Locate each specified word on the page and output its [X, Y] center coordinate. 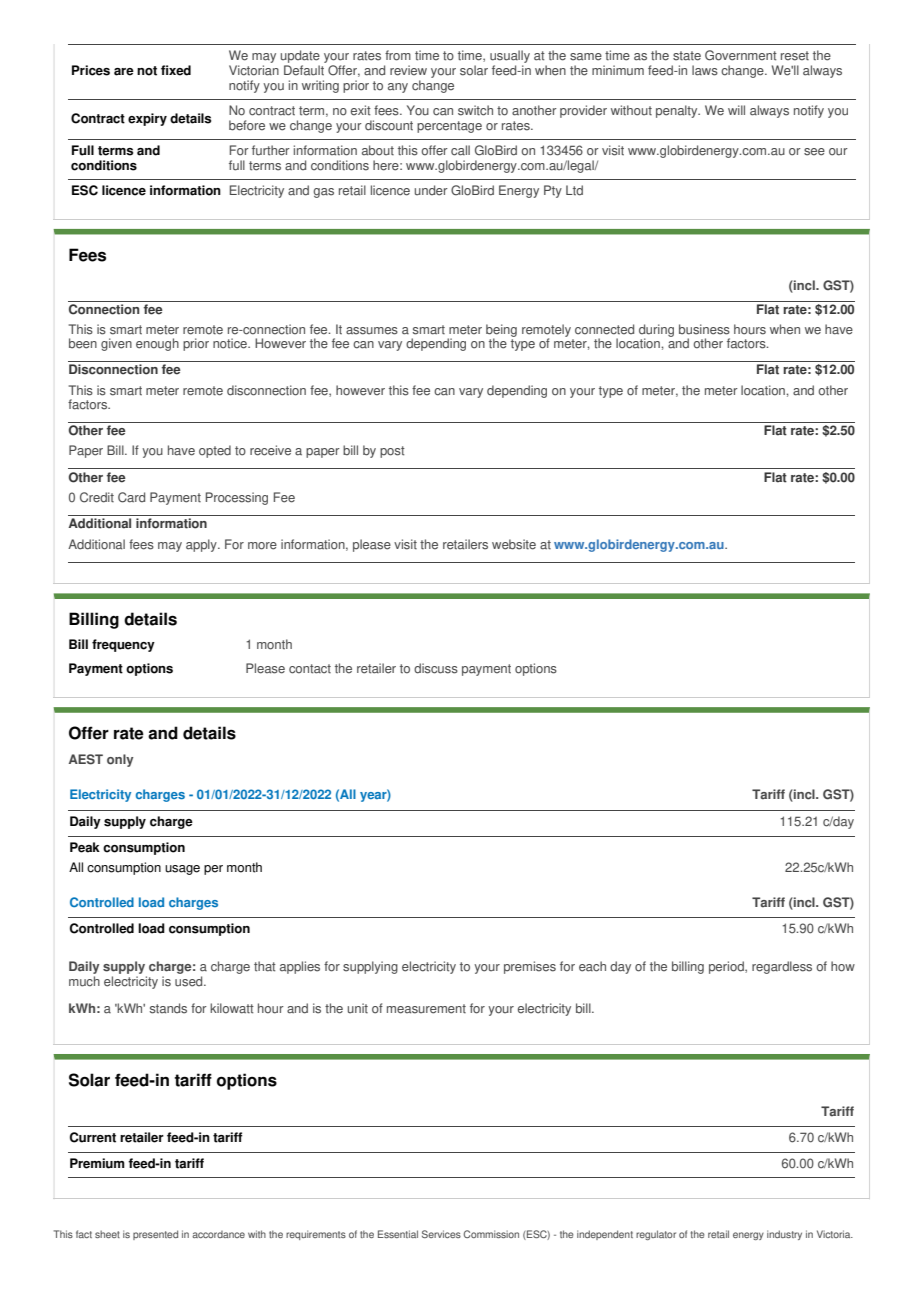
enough [157, 344]
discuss [436, 668]
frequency [123, 645]
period [727, 967]
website [514, 544]
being [501, 332]
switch [475, 110]
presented [155, 1235]
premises [530, 967]
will [736, 110]
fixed [176, 70]
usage [182, 870]
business [704, 329]
